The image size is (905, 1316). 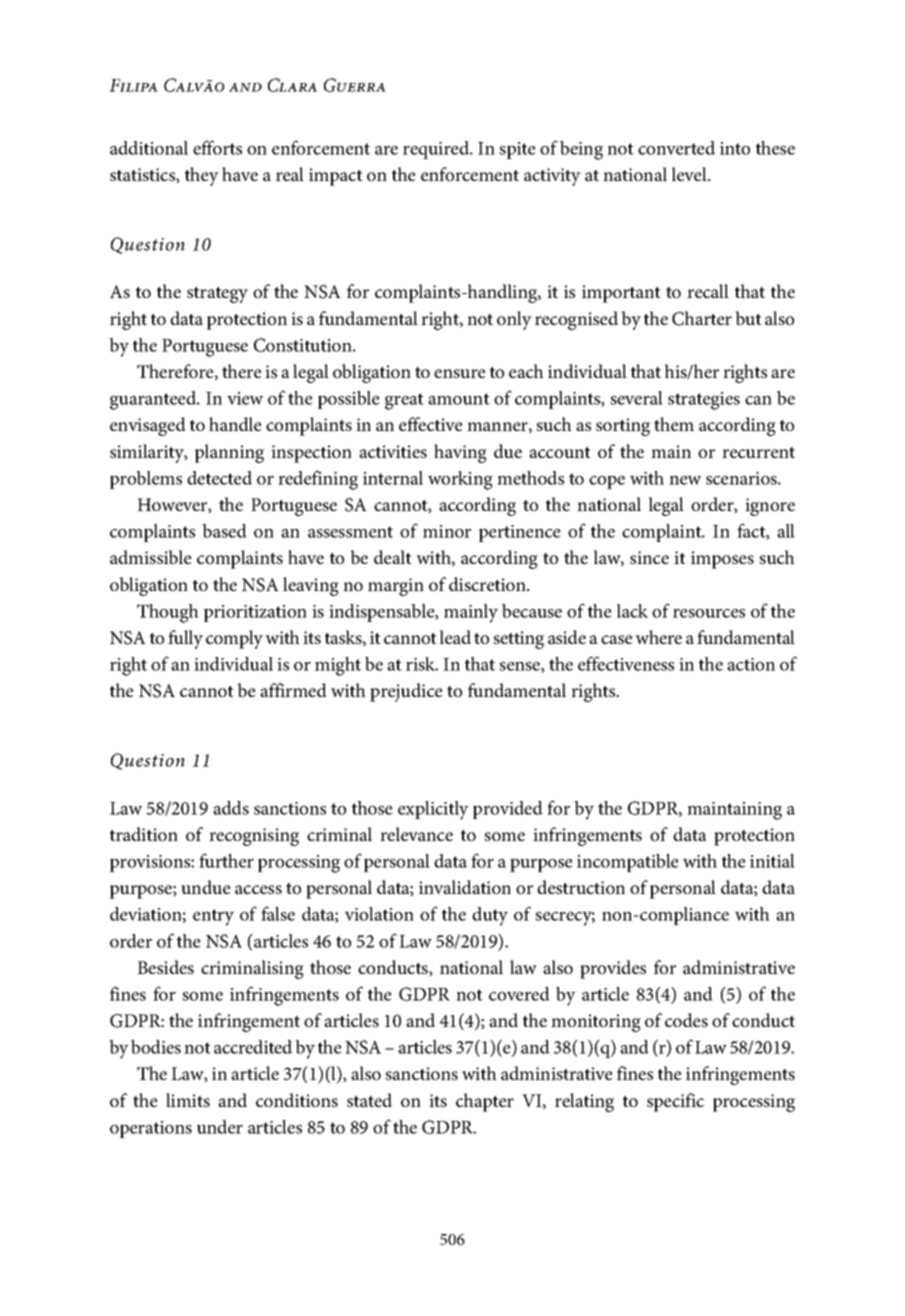 I want to click on limits, so click(x=188, y=1100).
